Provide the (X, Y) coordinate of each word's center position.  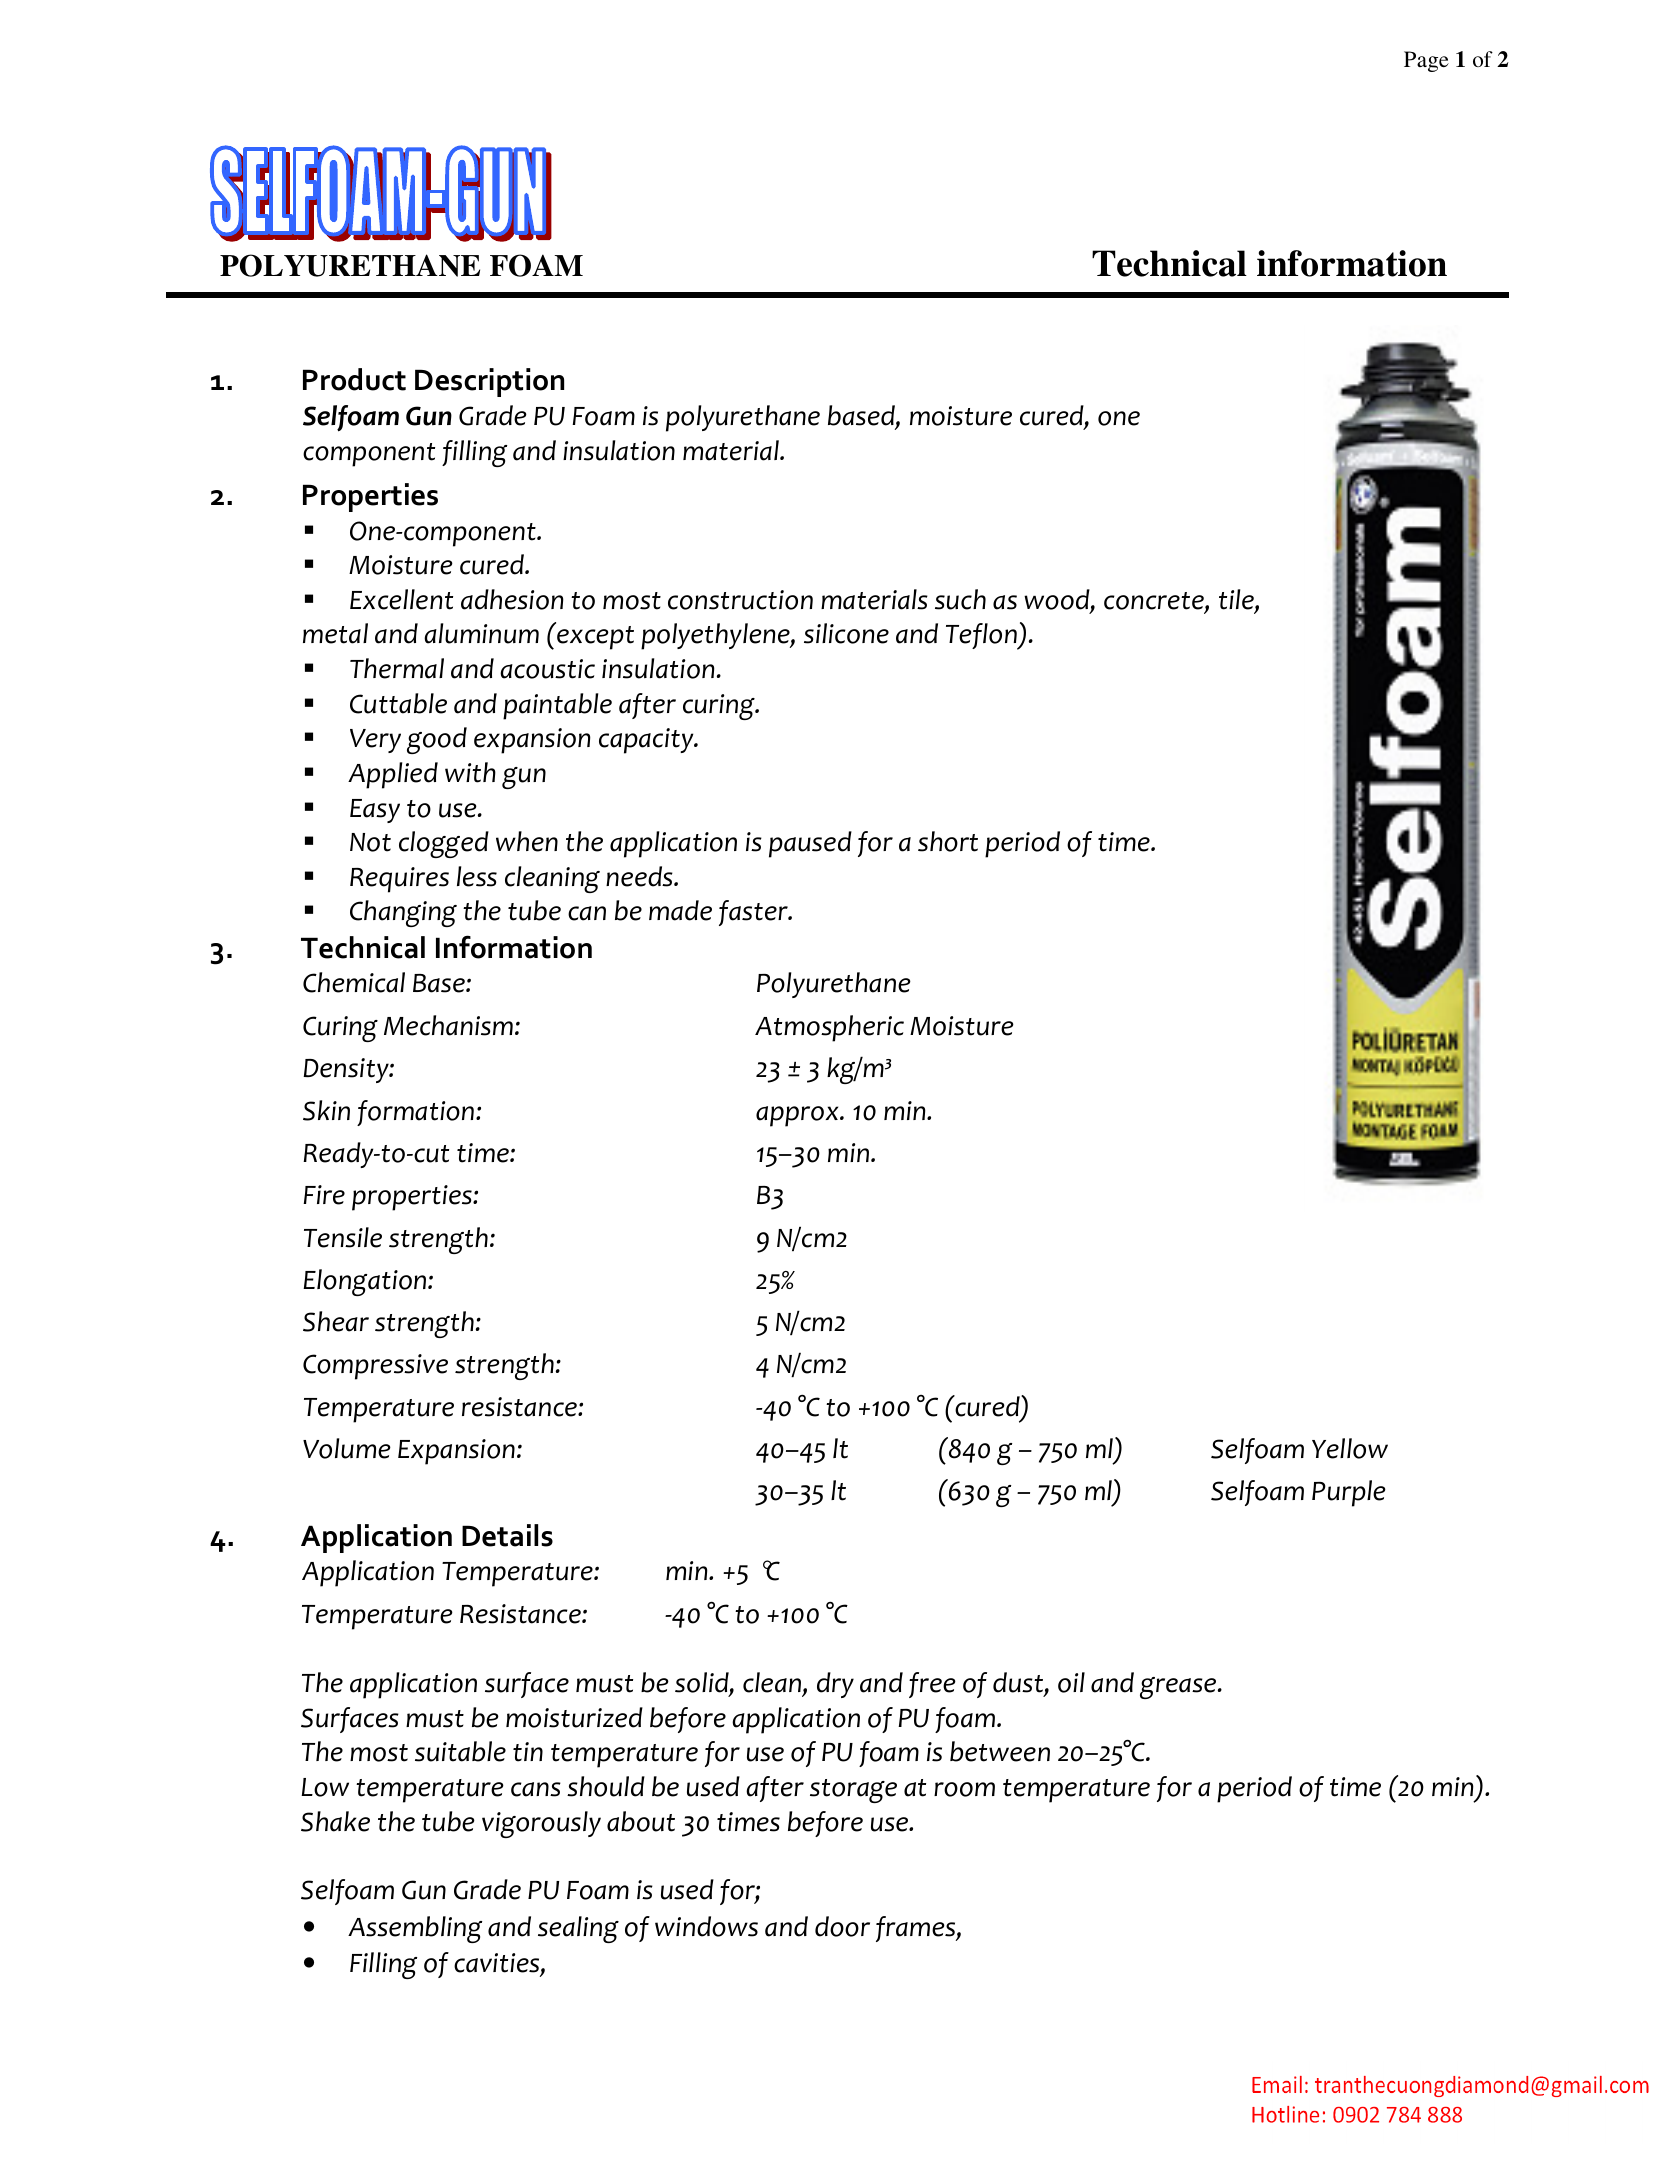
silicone (846, 633)
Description (489, 382)
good (437, 740)
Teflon (982, 636)
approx (798, 1116)
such (960, 599)
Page (1426, 61)
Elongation (366, 1282)
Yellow (1350, 1448)
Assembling (415, 1929)
